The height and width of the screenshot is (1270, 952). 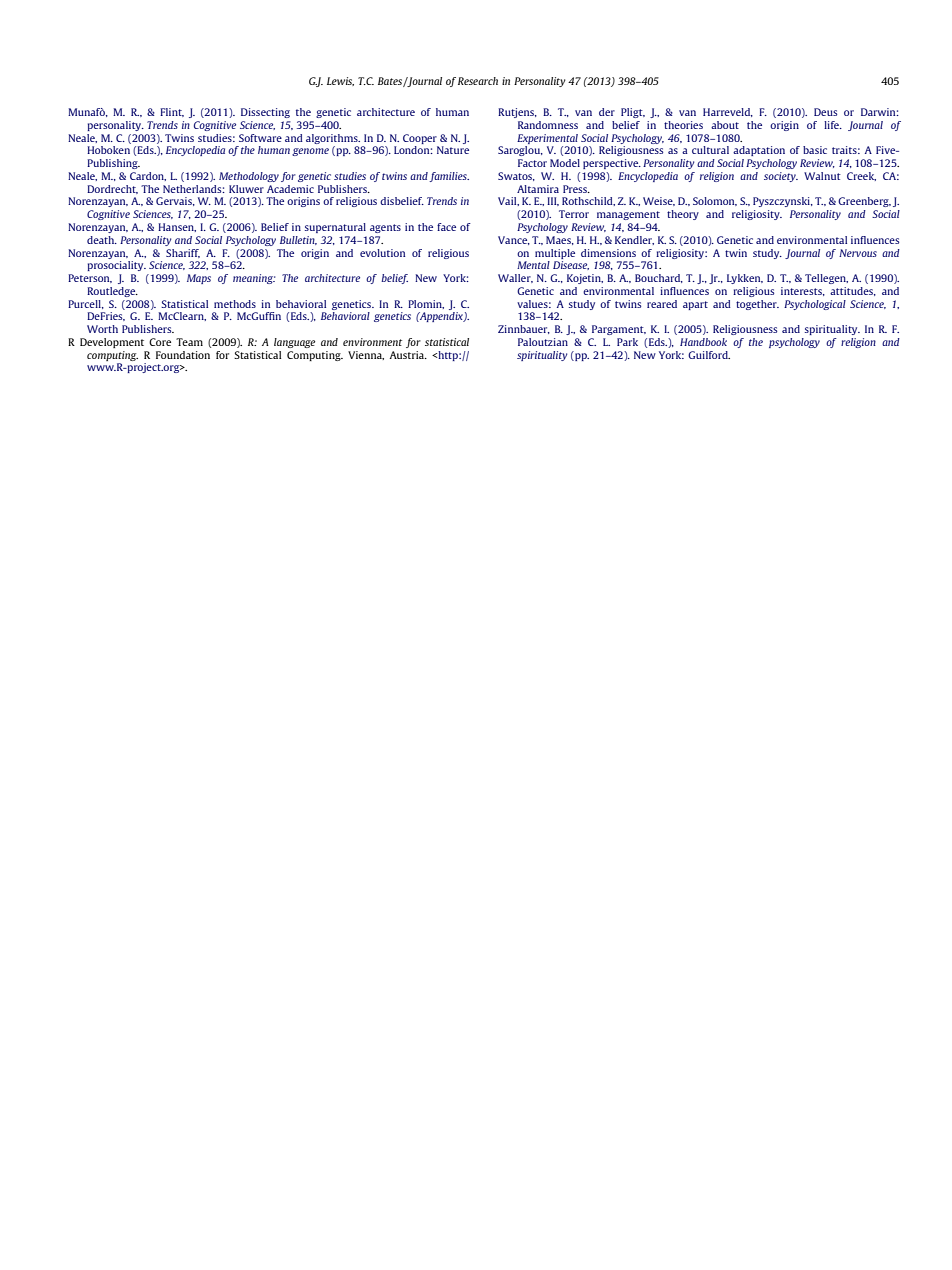 What do you see at coordinates (449, 177) in the screenshot?
I see `families` at bounding box center [449, 177].
